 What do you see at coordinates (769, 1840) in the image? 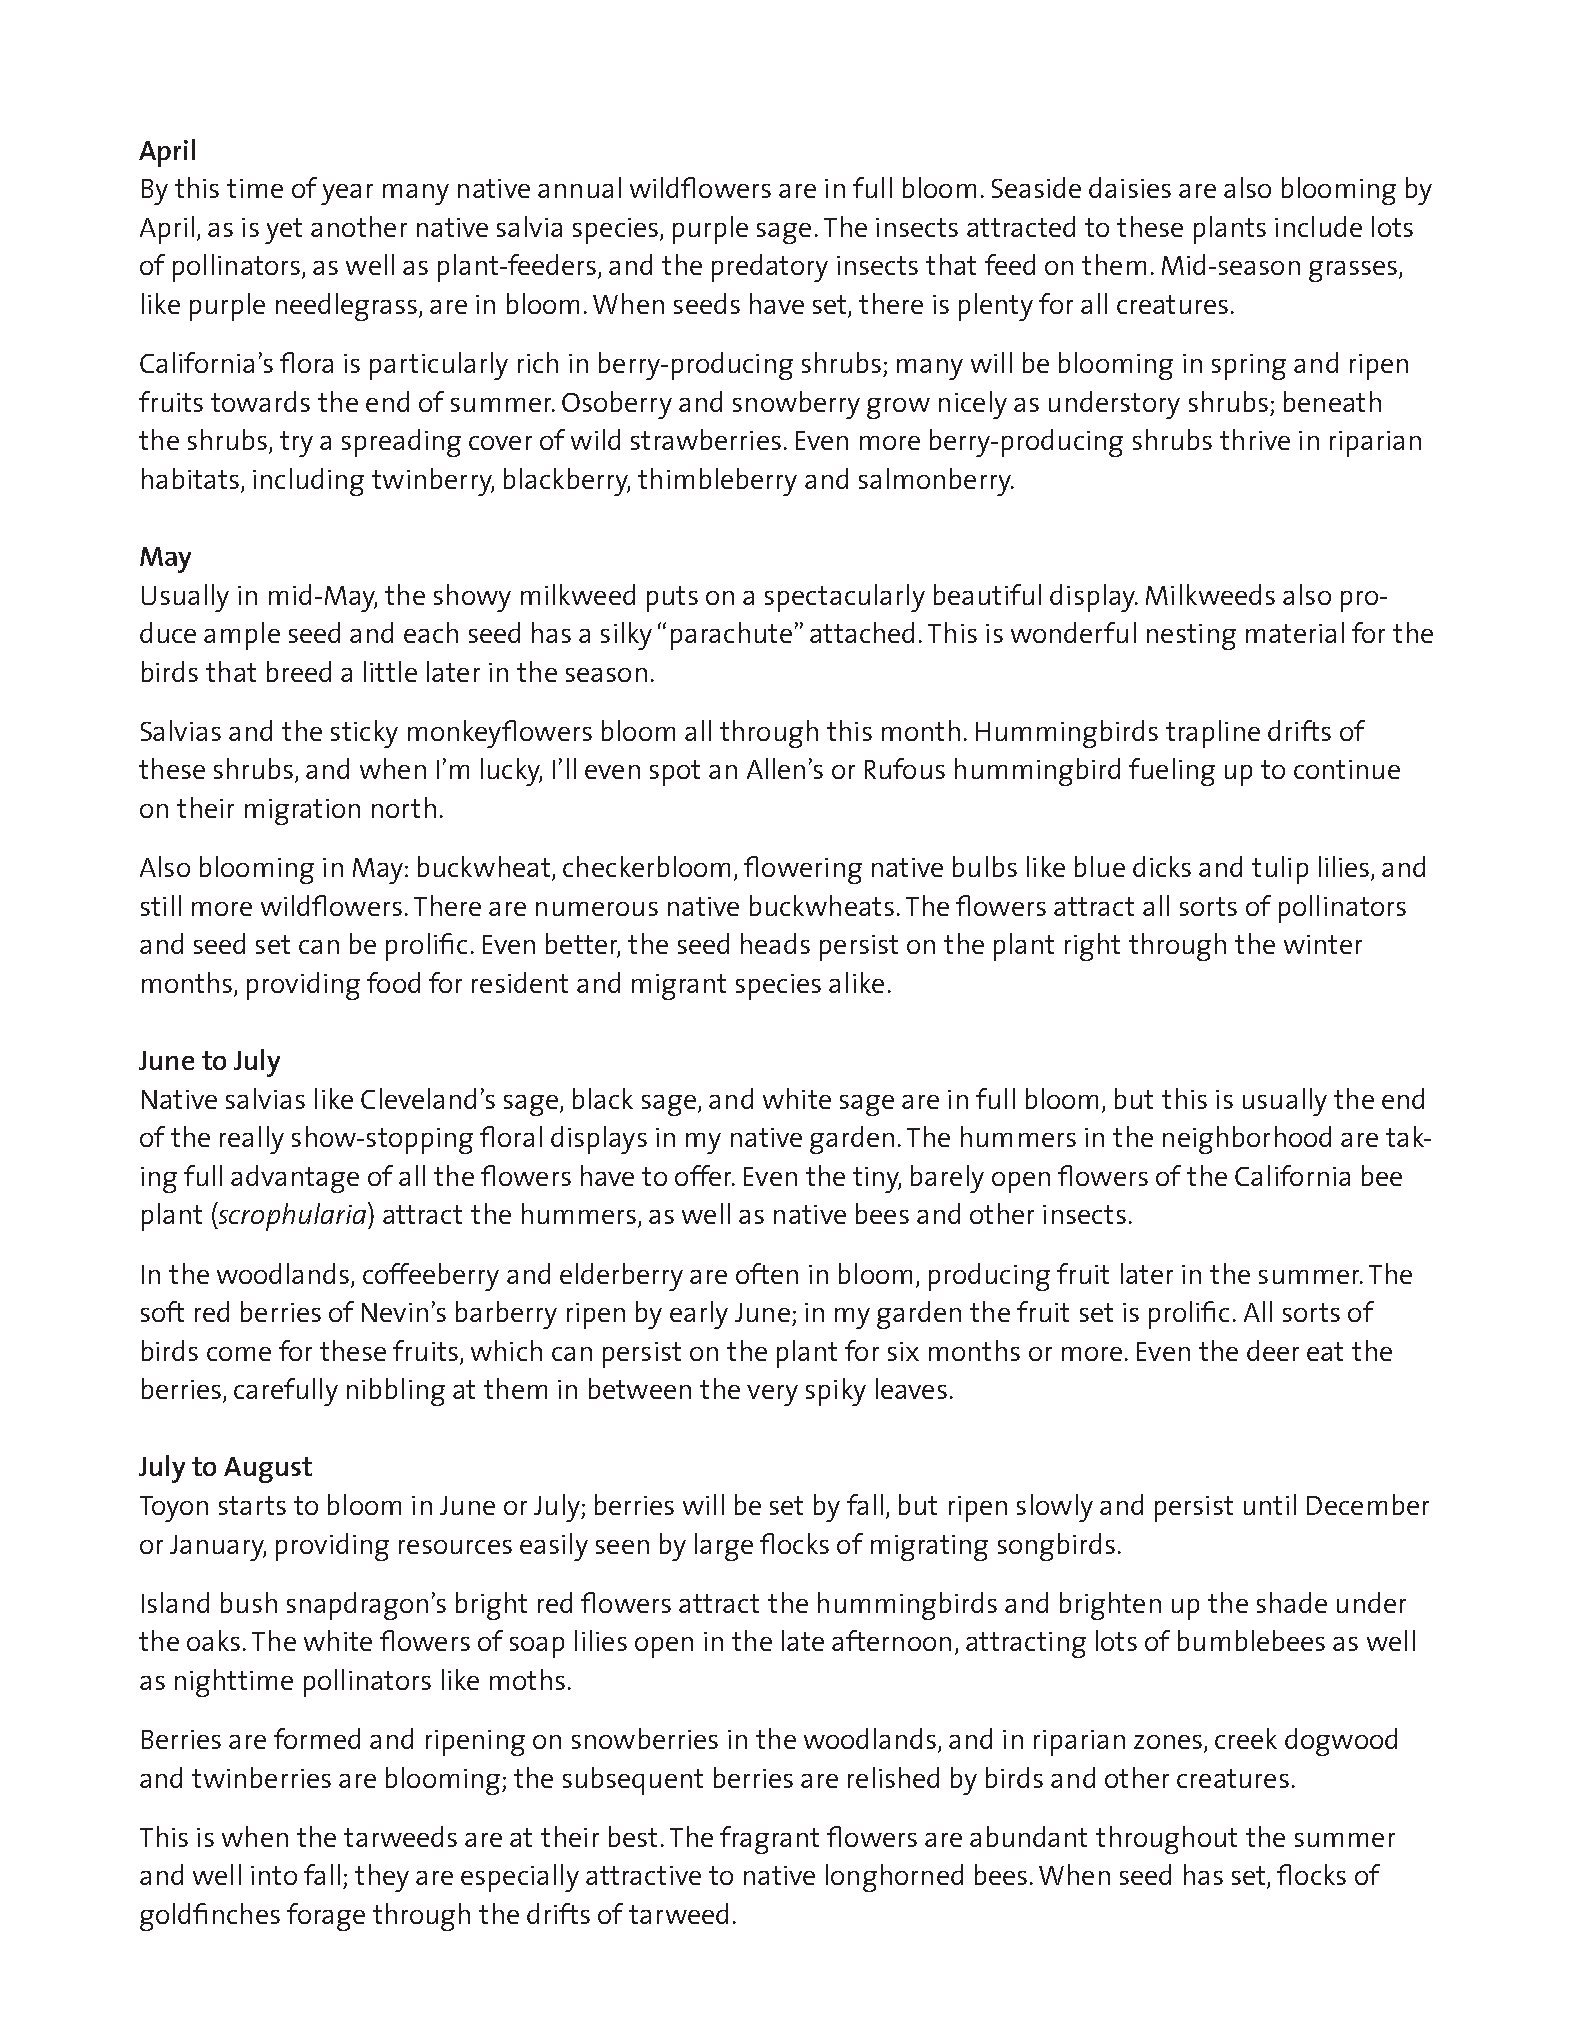
I see `fragrant` at bounding box center [769, 1840].
